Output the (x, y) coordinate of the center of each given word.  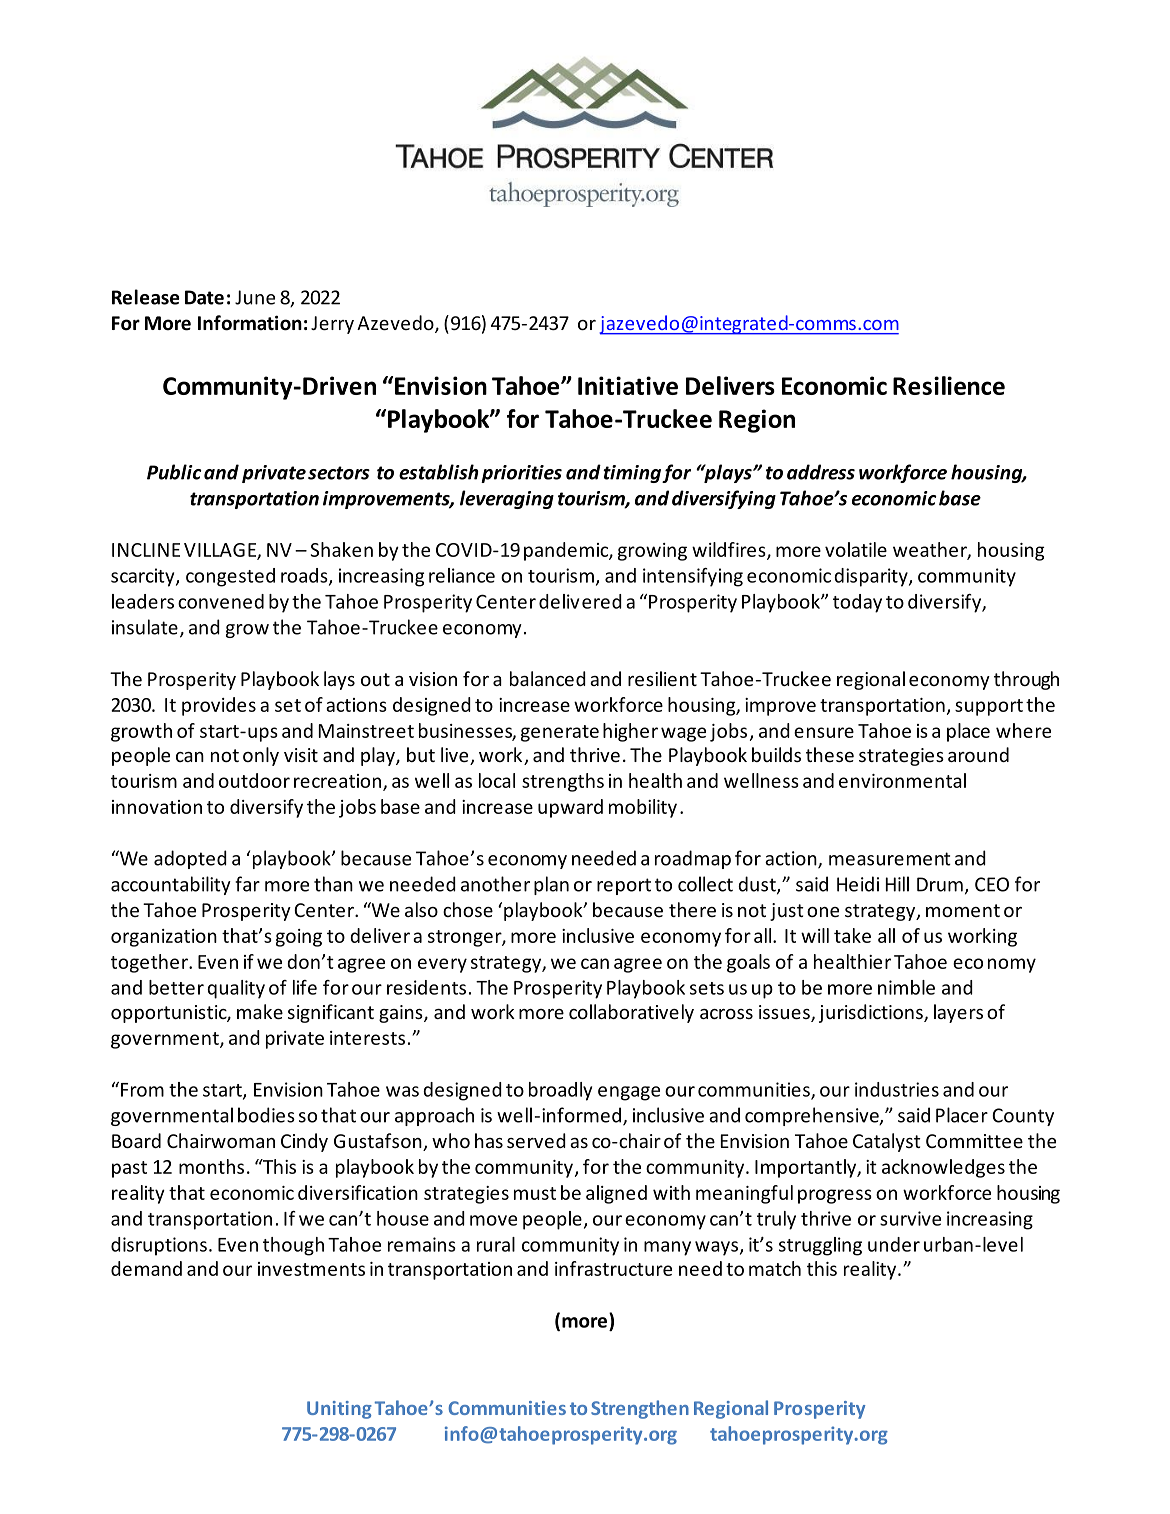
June (255, 297)
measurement (890, 859)
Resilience (949, 385)
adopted (190, 859)
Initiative (628, 385)
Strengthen (640, 1409)
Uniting (339, 1410)
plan (551, 885)
